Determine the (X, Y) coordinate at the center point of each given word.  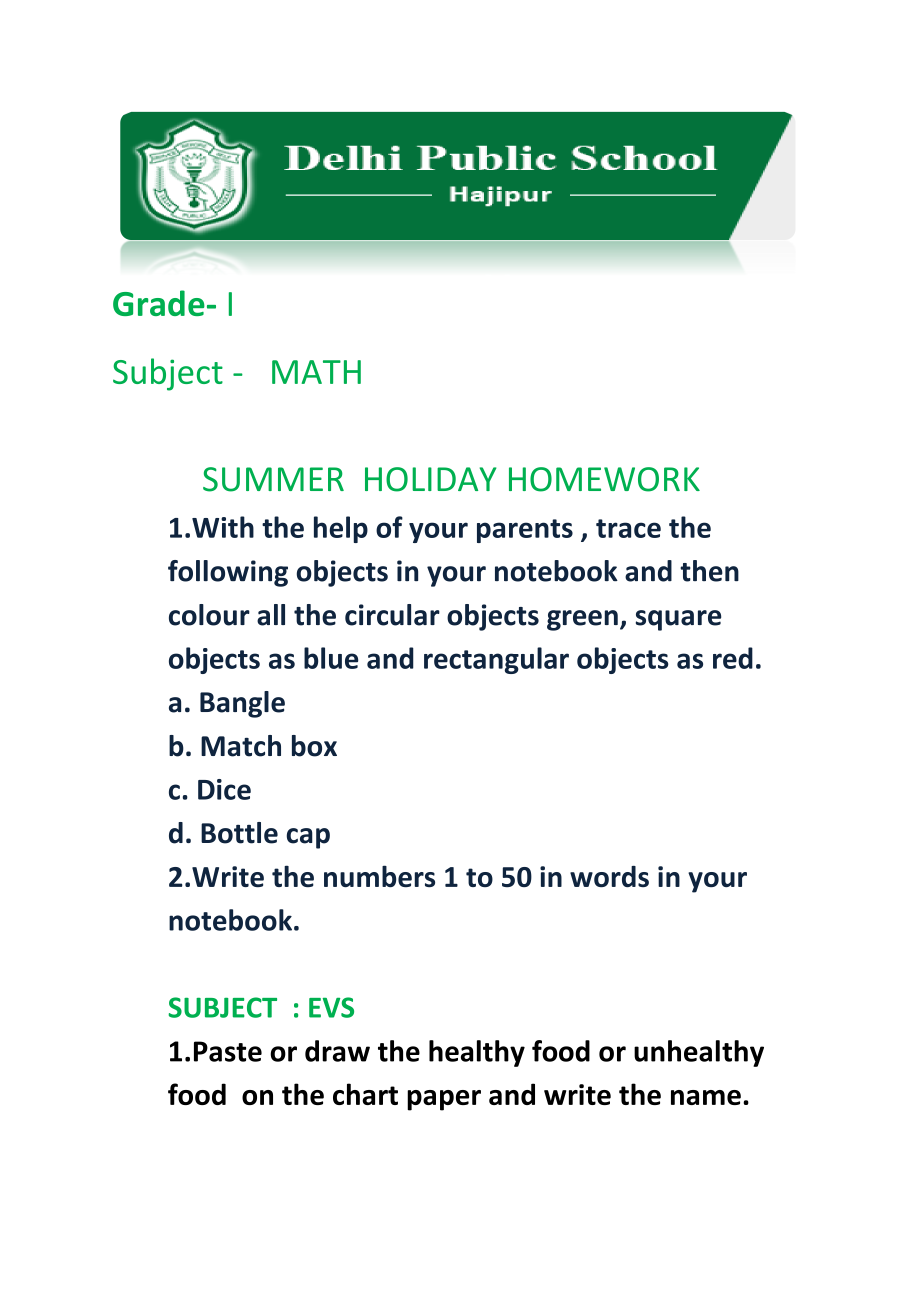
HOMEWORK (604, 479)
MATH (316, 372)
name (706, 1097)
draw (337, 1051)
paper (444, 1100)
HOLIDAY (430, 479)
